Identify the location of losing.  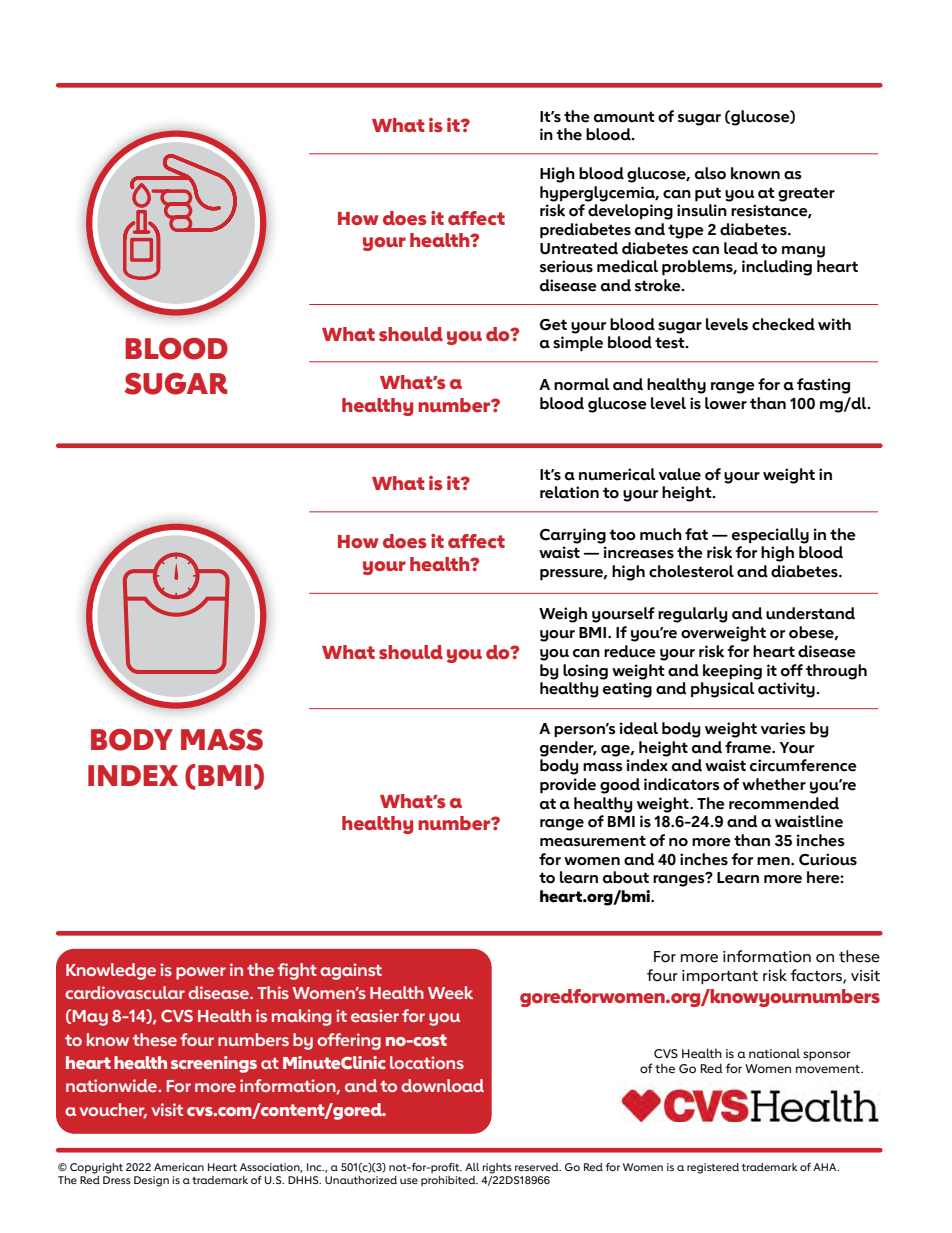
(585, 672).
